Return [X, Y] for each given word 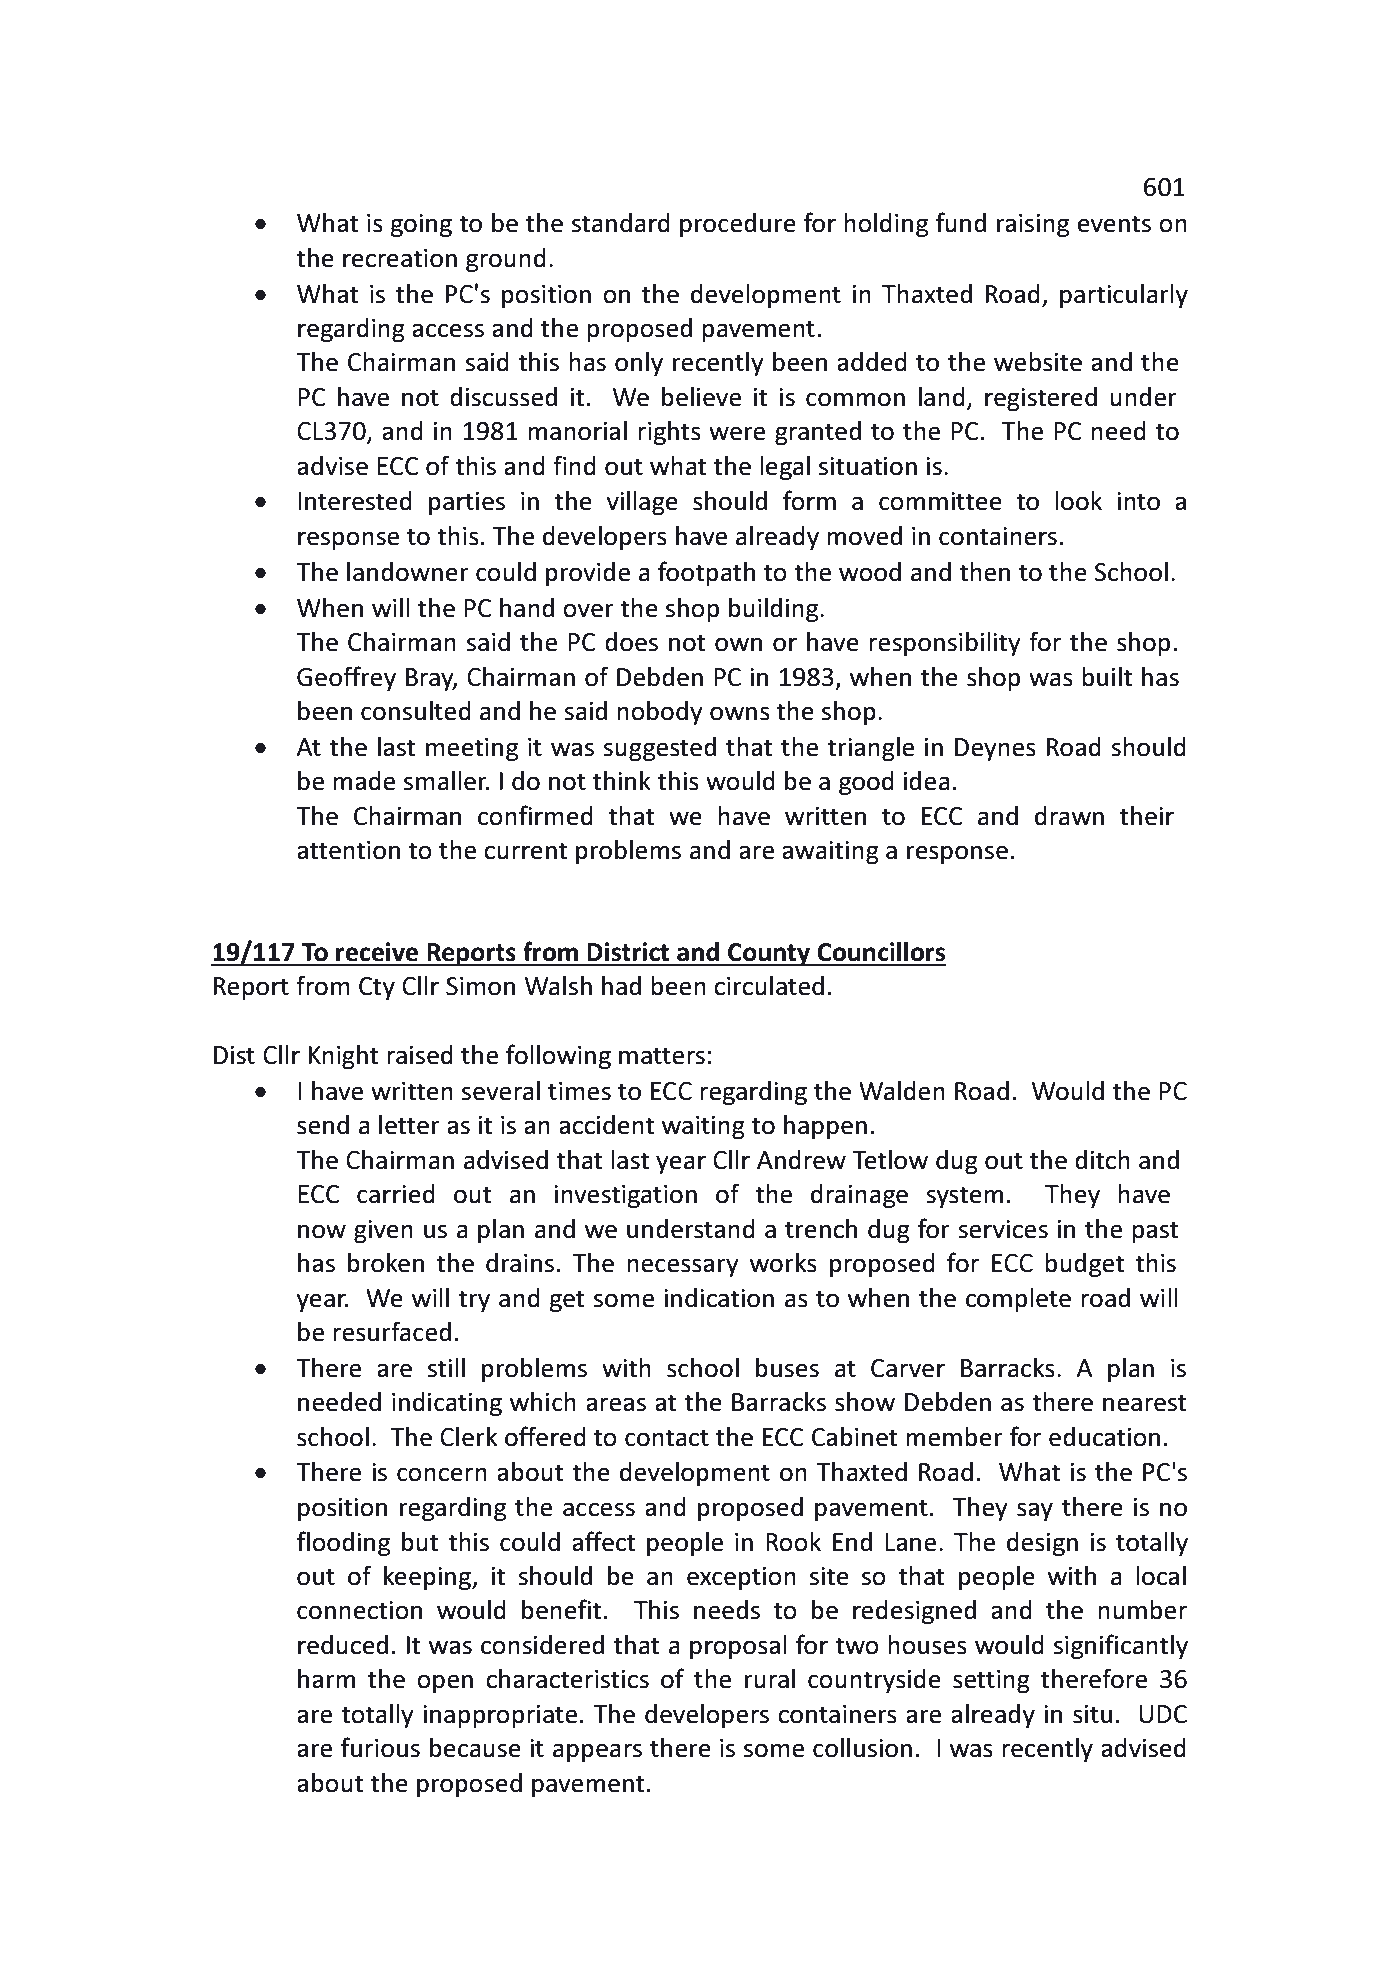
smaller [446, 781]
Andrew [801, 1160]
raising [1033, 225]
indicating [447, 1404]
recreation [400, 258]
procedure [738, 225]
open [445, 1683]
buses [787, 1368]
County [769, 954]
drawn [1069, 816]
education [1104, 1437]
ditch [1102, 1160]
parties [467, 503]
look [1078, 501]
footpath [706, 573]
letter [409, 1125]
